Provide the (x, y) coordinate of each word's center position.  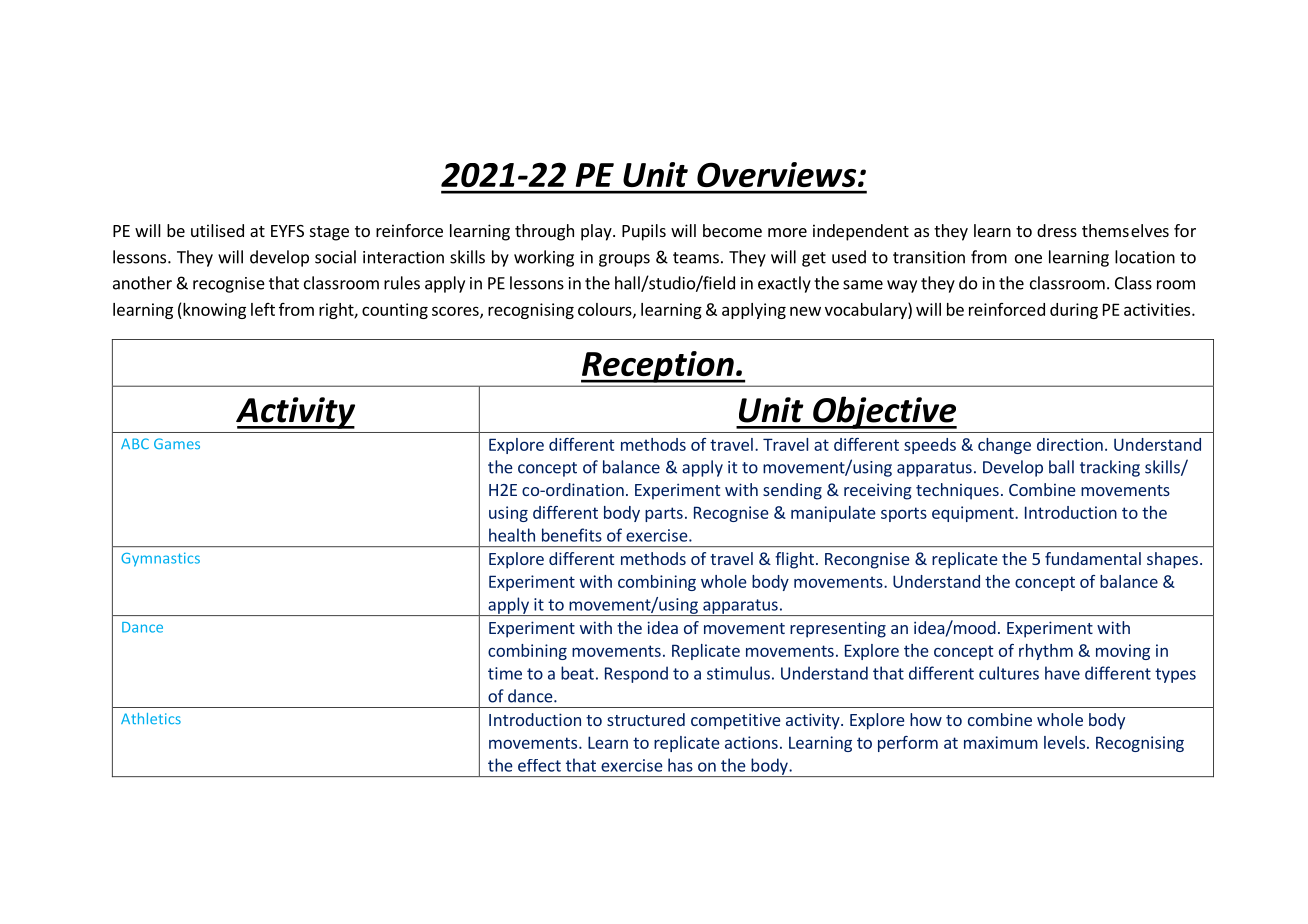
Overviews (776, 174)
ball (1061, 467)
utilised (217, 230)
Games (177, 443)
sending (792, 491)
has (680, 765)
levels (1064, 742)
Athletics (151, 718)
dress (1057, 230)
